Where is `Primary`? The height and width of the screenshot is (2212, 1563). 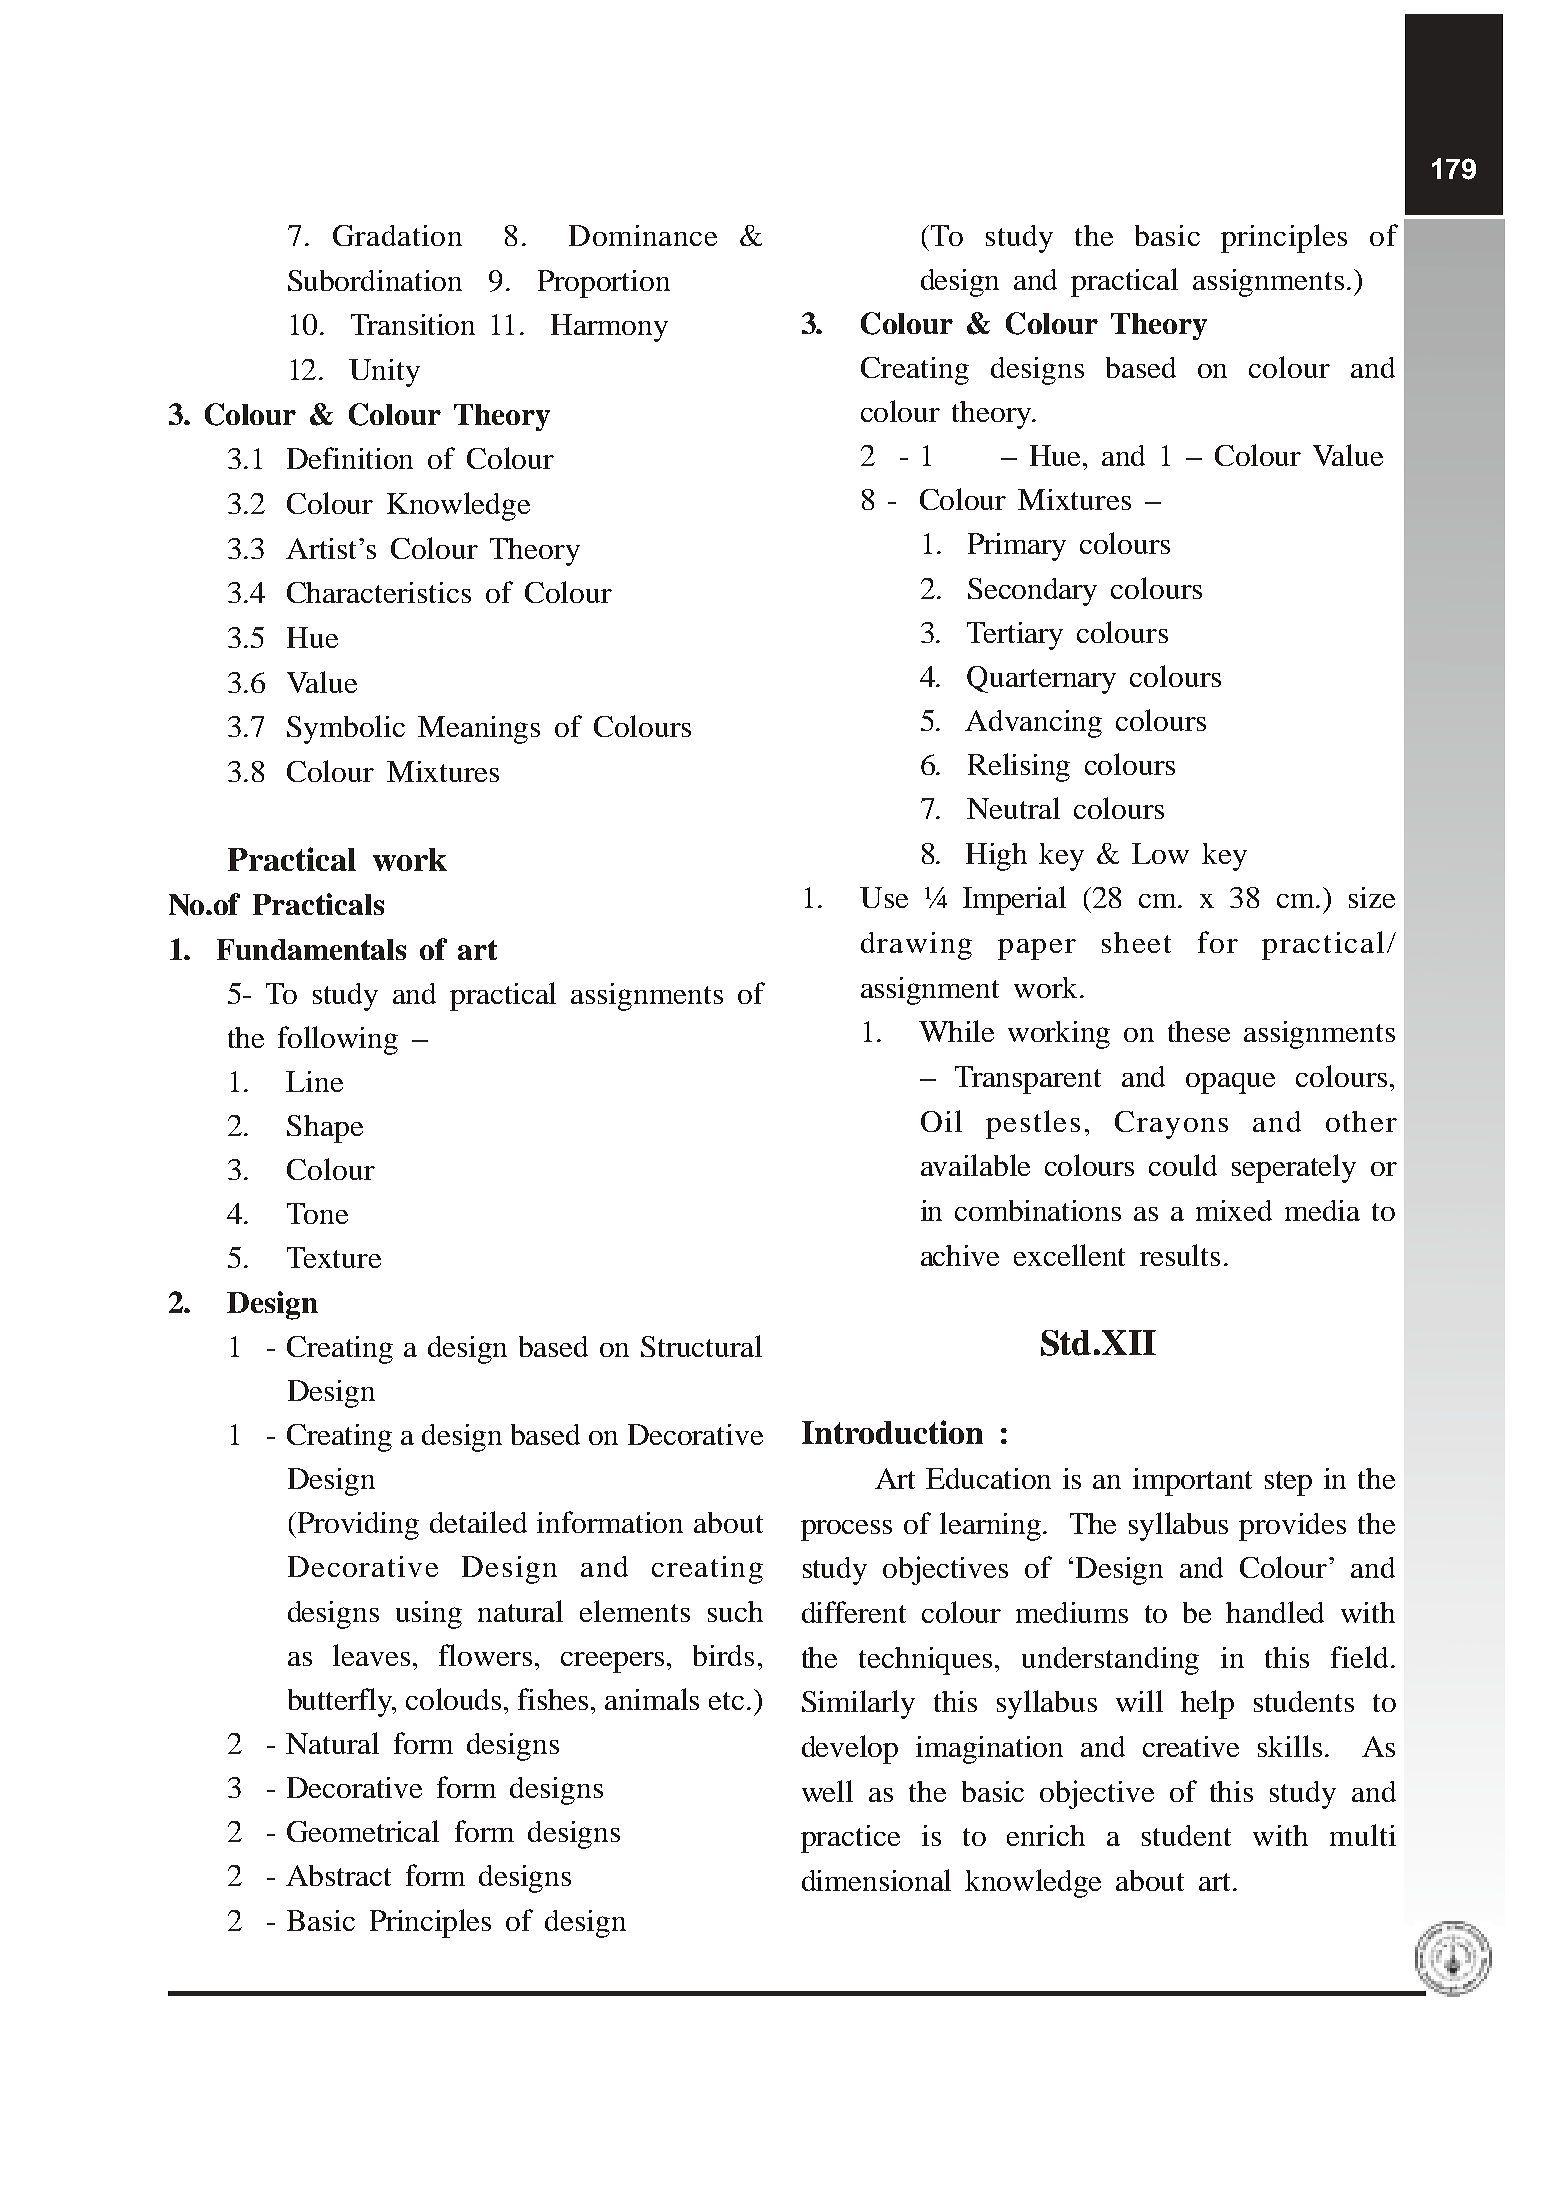
Primary is located at coordinates (1017, 547).
